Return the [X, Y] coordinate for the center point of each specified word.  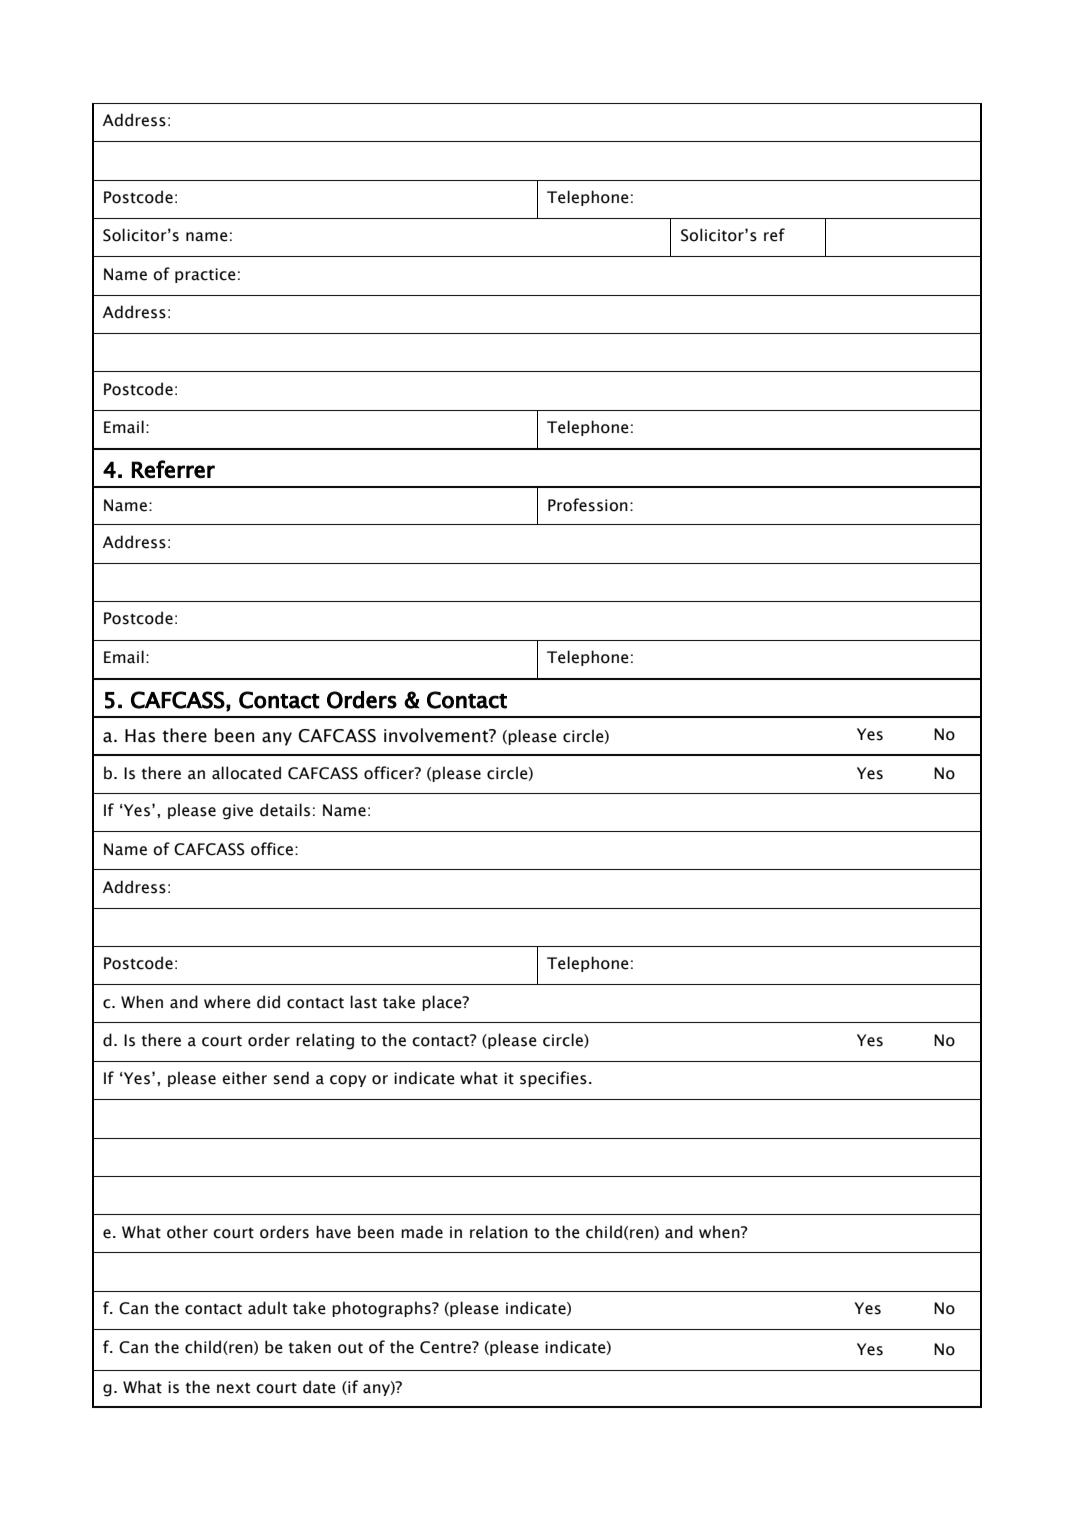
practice [205, 275]
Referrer [173, 469]
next [233, 1388]
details [285, 810]
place [443, 1003]
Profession [588, 505]
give [237, 812]
